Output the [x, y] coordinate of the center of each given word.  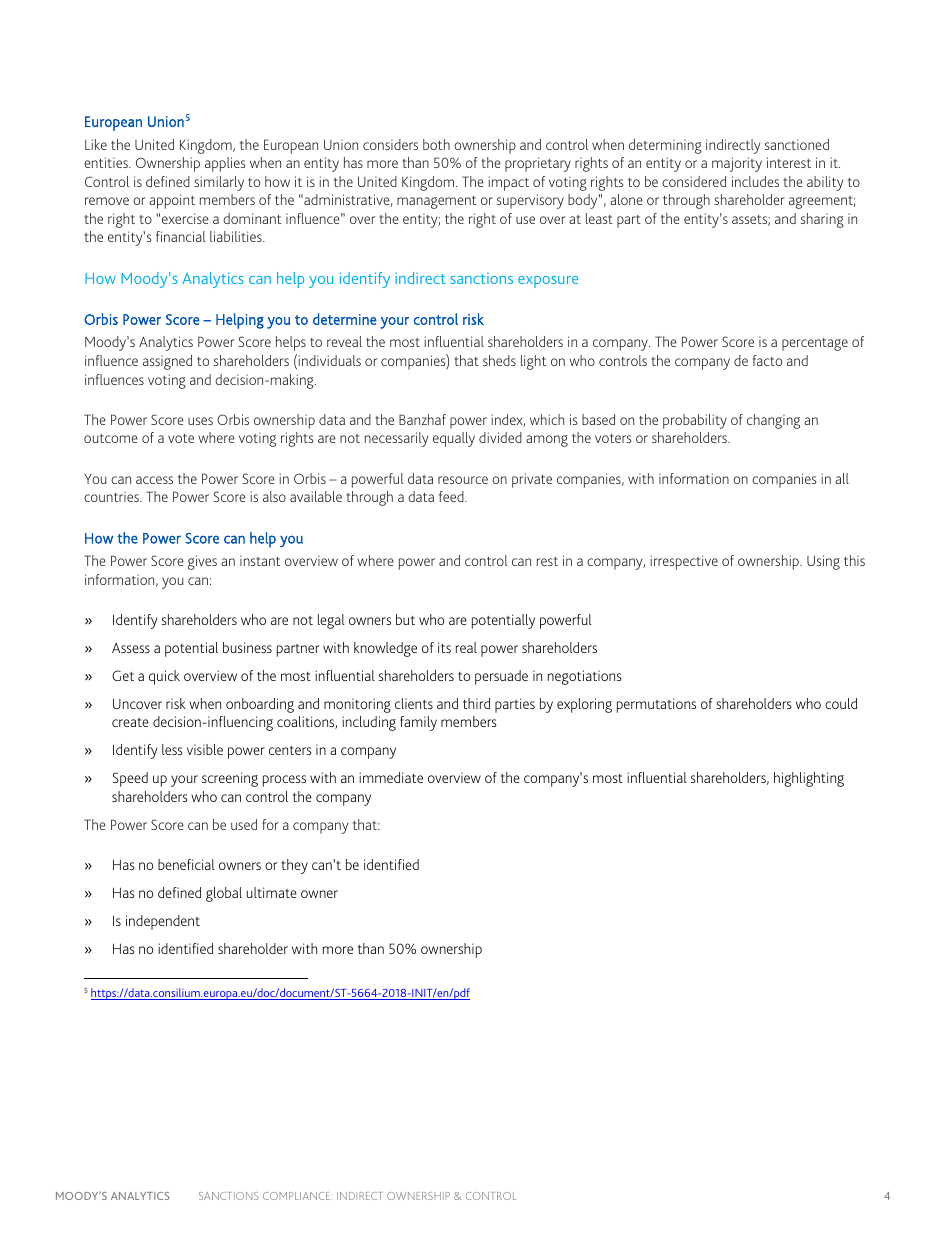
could [841, 703]
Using [823, 562]
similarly [219, 183]
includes [755, 181]
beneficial [186, 864]
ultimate [272, 892]
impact [509, 183]
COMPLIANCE [296, 1196]
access [154, 480]
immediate [391, 777]
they [294, 866]
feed [452, 496]
